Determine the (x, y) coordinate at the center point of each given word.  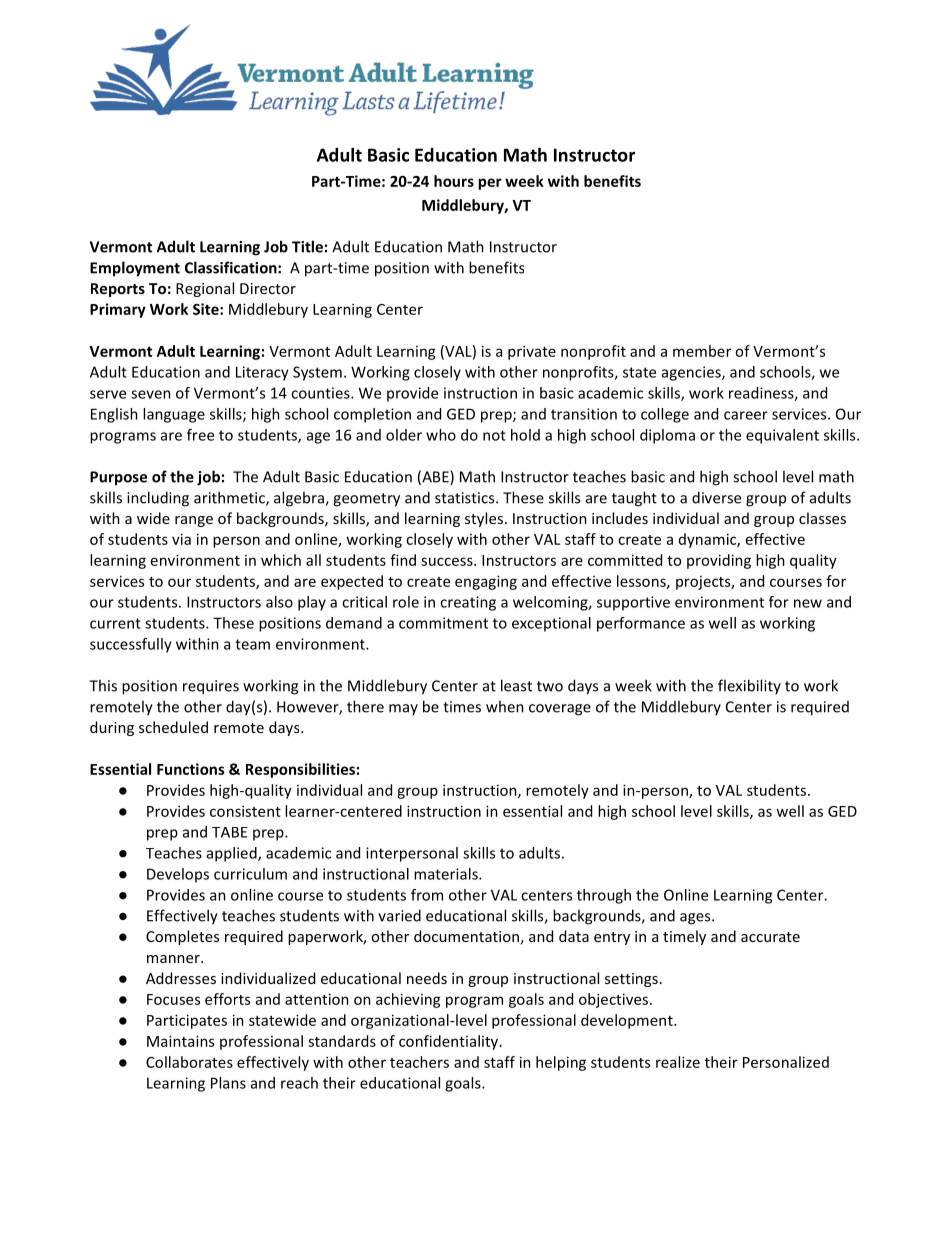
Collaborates (189, 1062)
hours (454, 181)
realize (678, 1062)
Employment (135, 269)
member (702, 351)
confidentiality (450, 1042)
